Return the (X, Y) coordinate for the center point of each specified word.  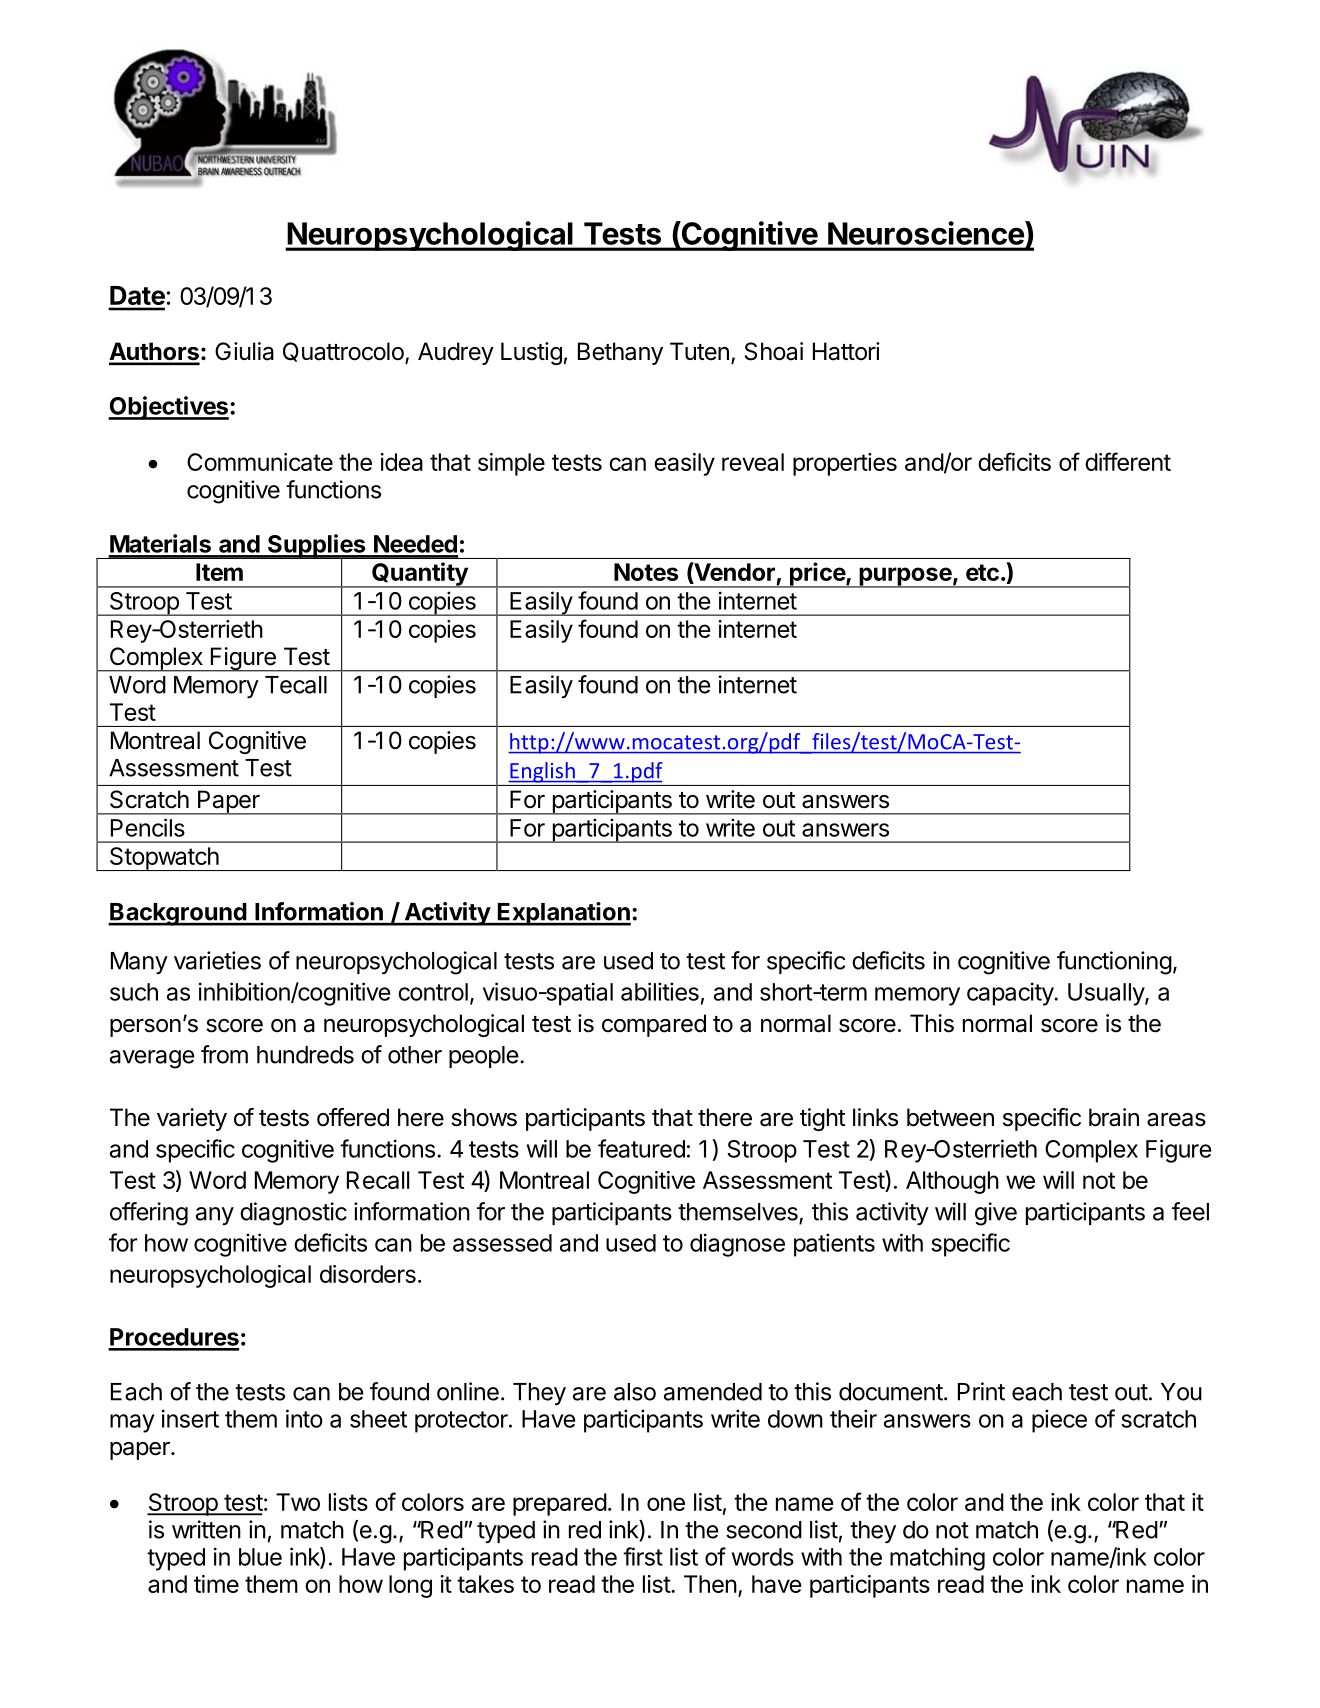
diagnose (737, 1245)
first (643, 1556)
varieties (217, 960)
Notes (646, 572)
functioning (1114, 963)
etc (982, 572)
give (996, 1214)
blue (260, 1557)
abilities (660, 991)
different (1128, 461)
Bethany (620, 353)
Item (219, 572)
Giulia (244, 351)
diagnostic (293, 1214)
